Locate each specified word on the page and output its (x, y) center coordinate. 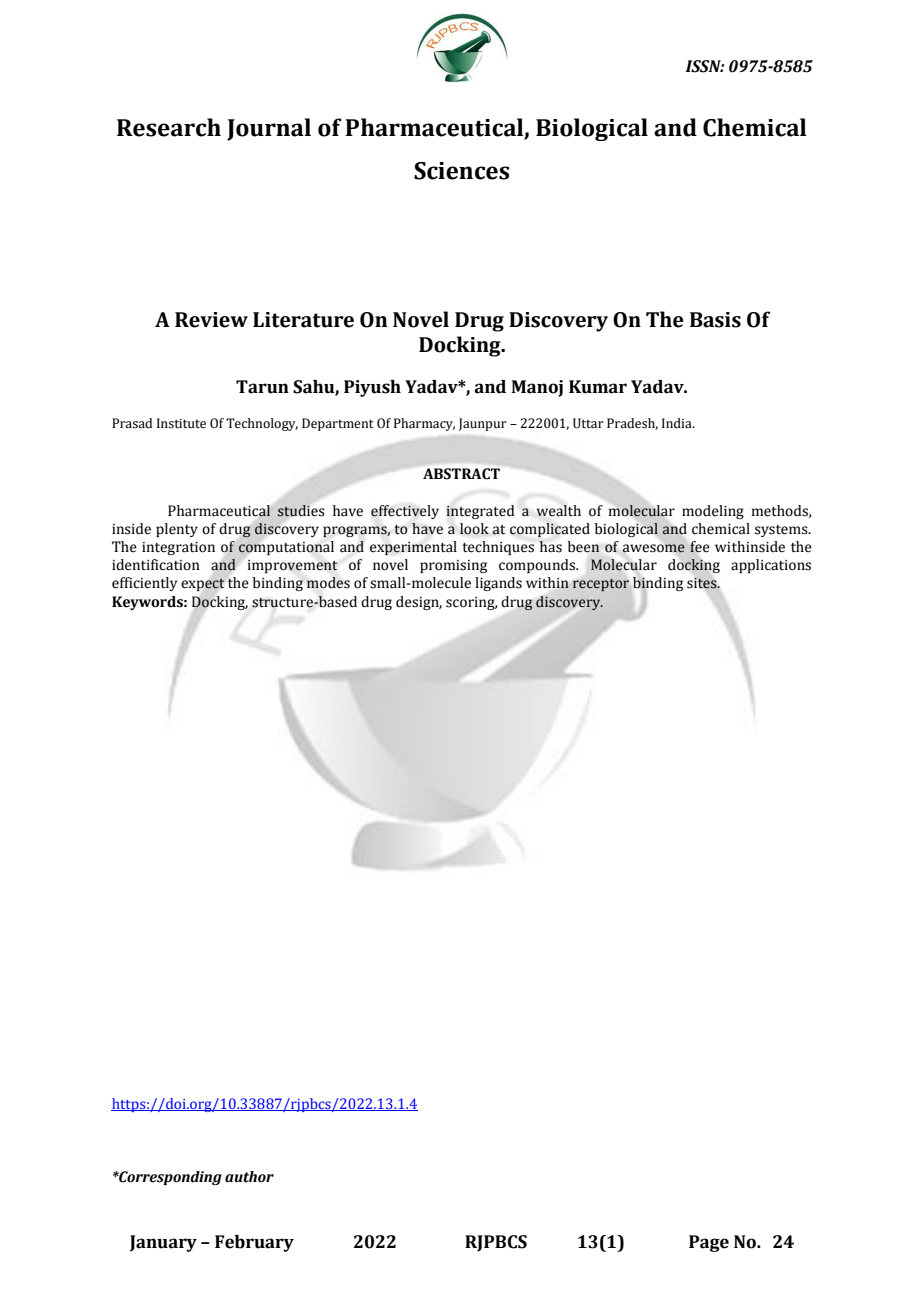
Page (709, 1243)
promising (453, 566)
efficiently (144, 584)
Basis (715, 320)
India (678, 423)
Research (169, 127)
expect (203, 584)
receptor (601, 585)
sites (703, 583)
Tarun (262, 387)
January (163, 1243)
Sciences (461, 171)
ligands (498, 584)
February (254, 1243)
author (249, 1177)
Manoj (537, 388)
